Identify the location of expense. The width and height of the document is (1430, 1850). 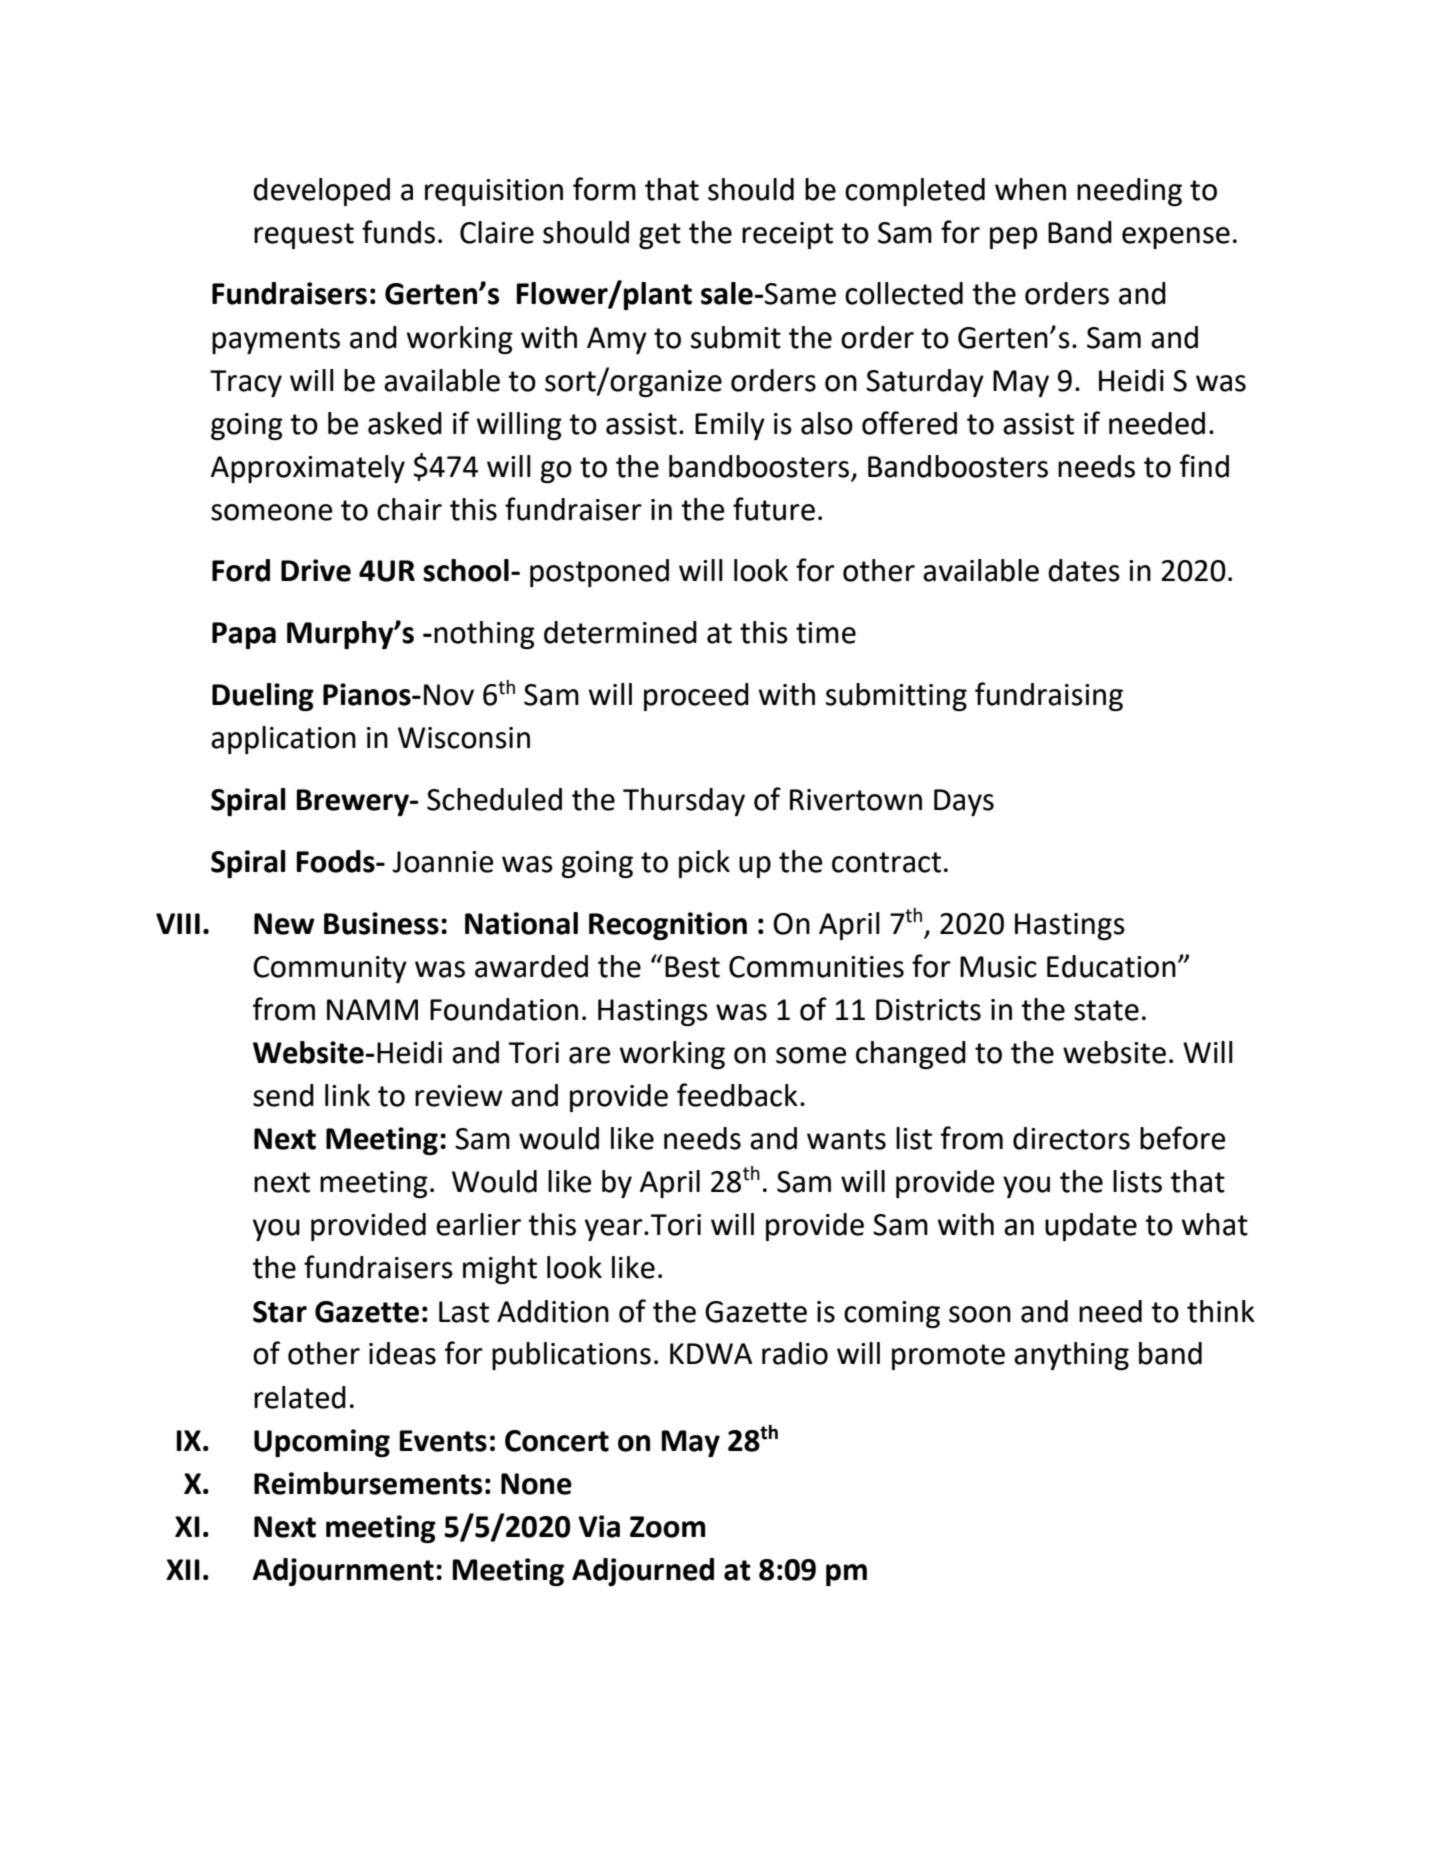
(1176, 238).
